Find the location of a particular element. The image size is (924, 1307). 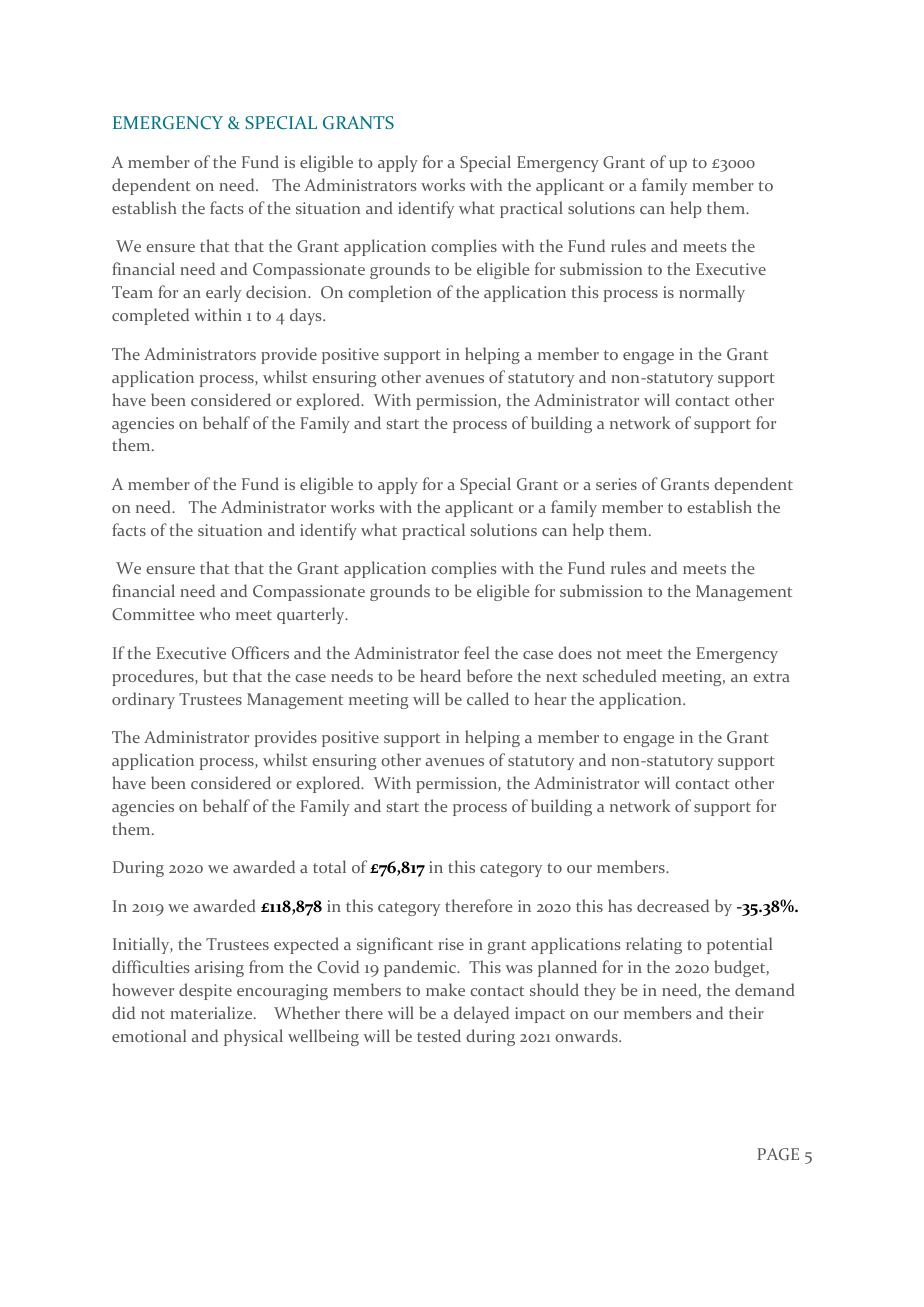

PAGE is located at coordinates (778, 1154).
